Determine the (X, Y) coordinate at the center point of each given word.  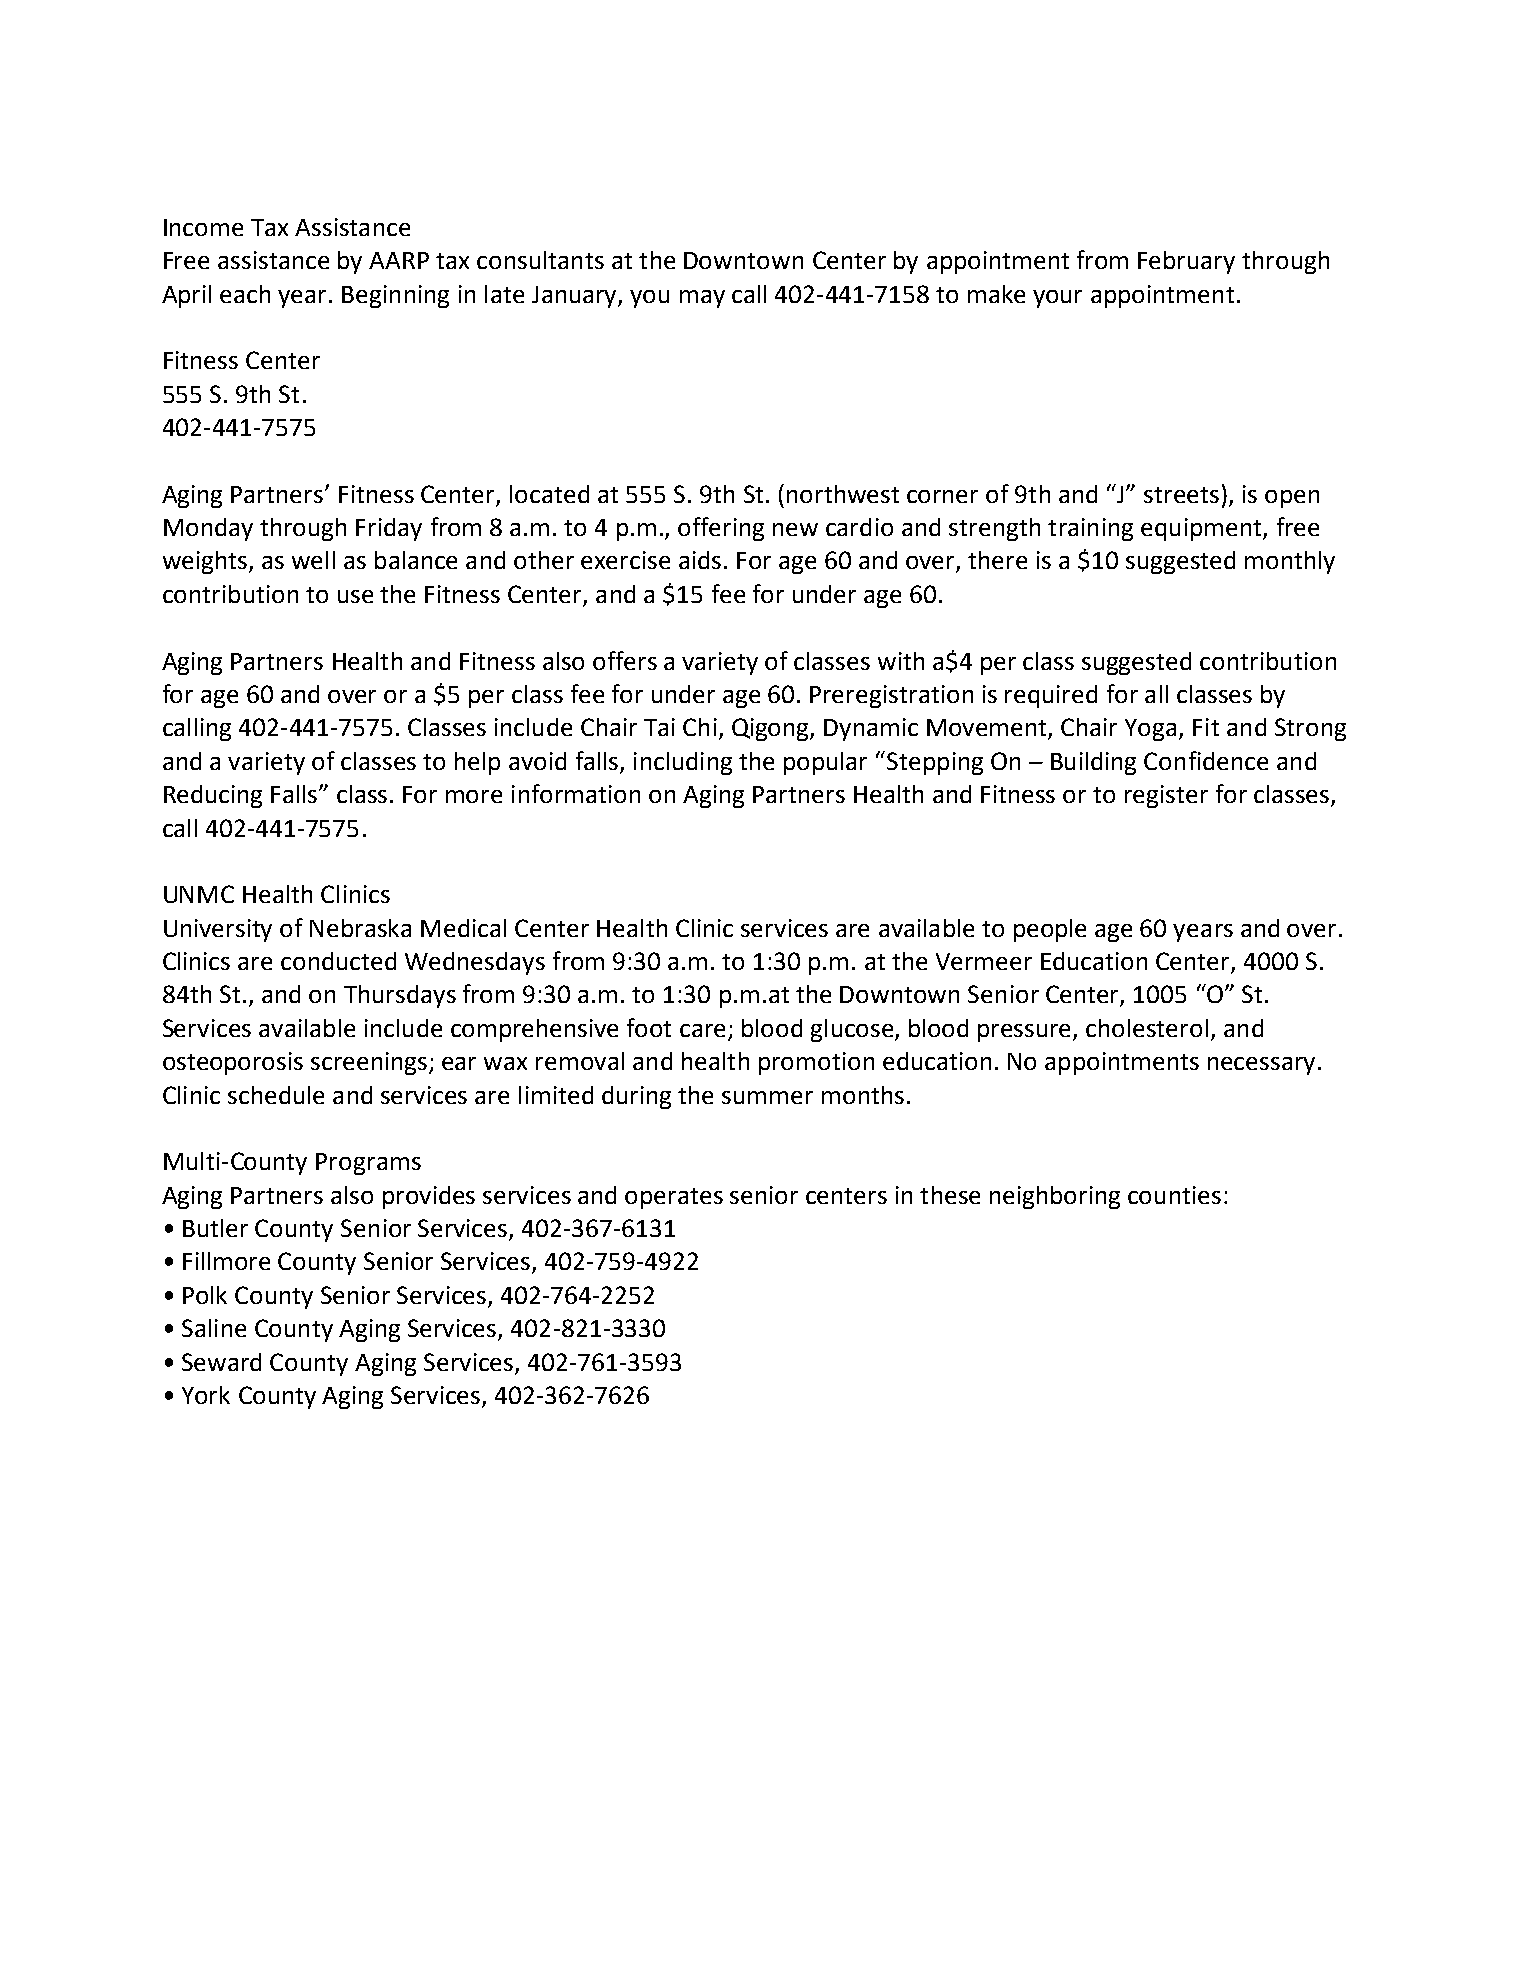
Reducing (213, 796)
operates (674, 1198)
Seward (221, 1362)
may (702, 299)
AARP (399, 260)
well (313, 560)
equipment (1202, 529)
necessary (1261, 1066)
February (1186, 262)
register (1166, 796)
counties (1174, 1195)
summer (767, 1097)
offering (721, 529)
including (683, 763)
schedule (276, 1095)
